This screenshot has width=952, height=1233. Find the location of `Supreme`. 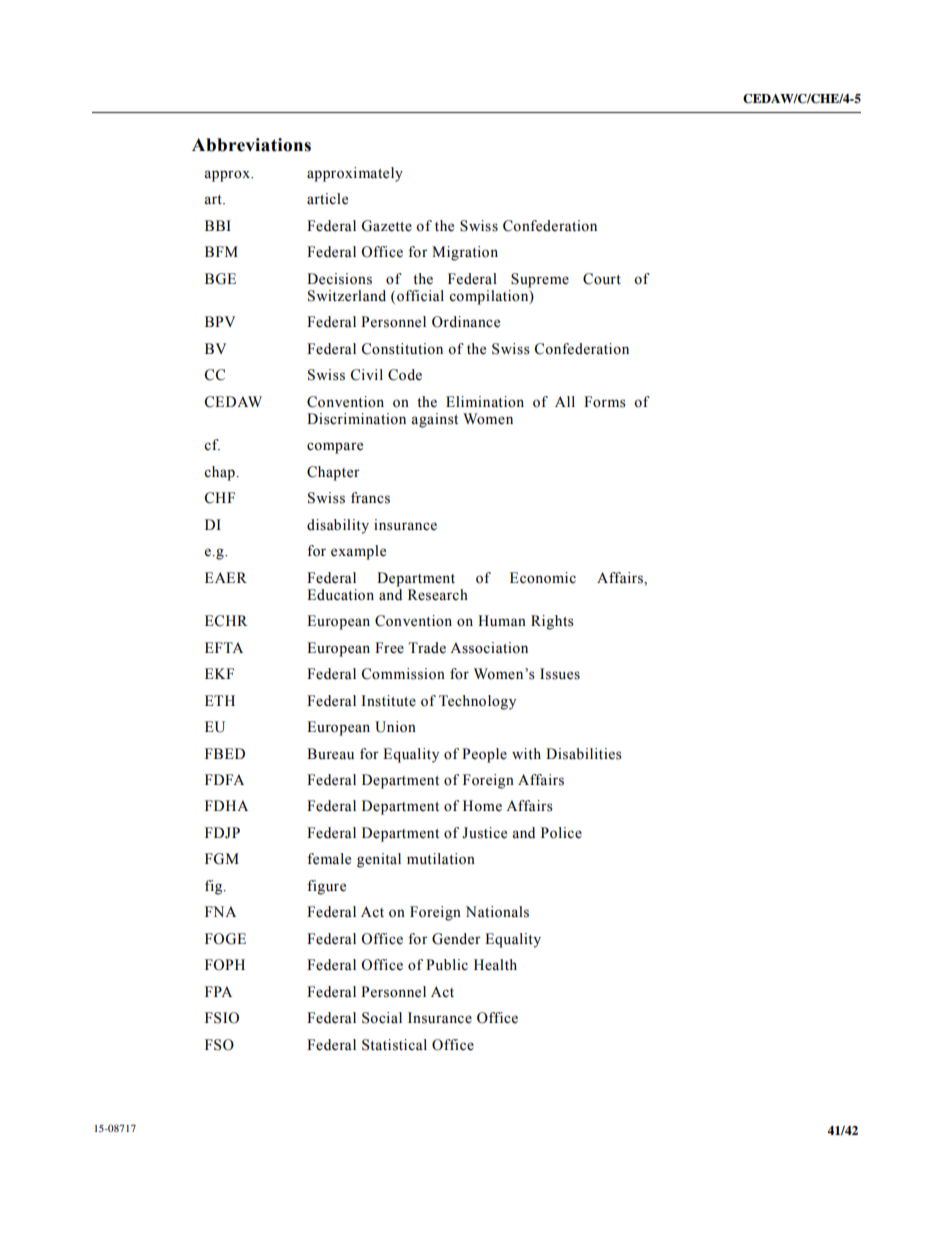

Supreme is located at coordinates (540, 280).
